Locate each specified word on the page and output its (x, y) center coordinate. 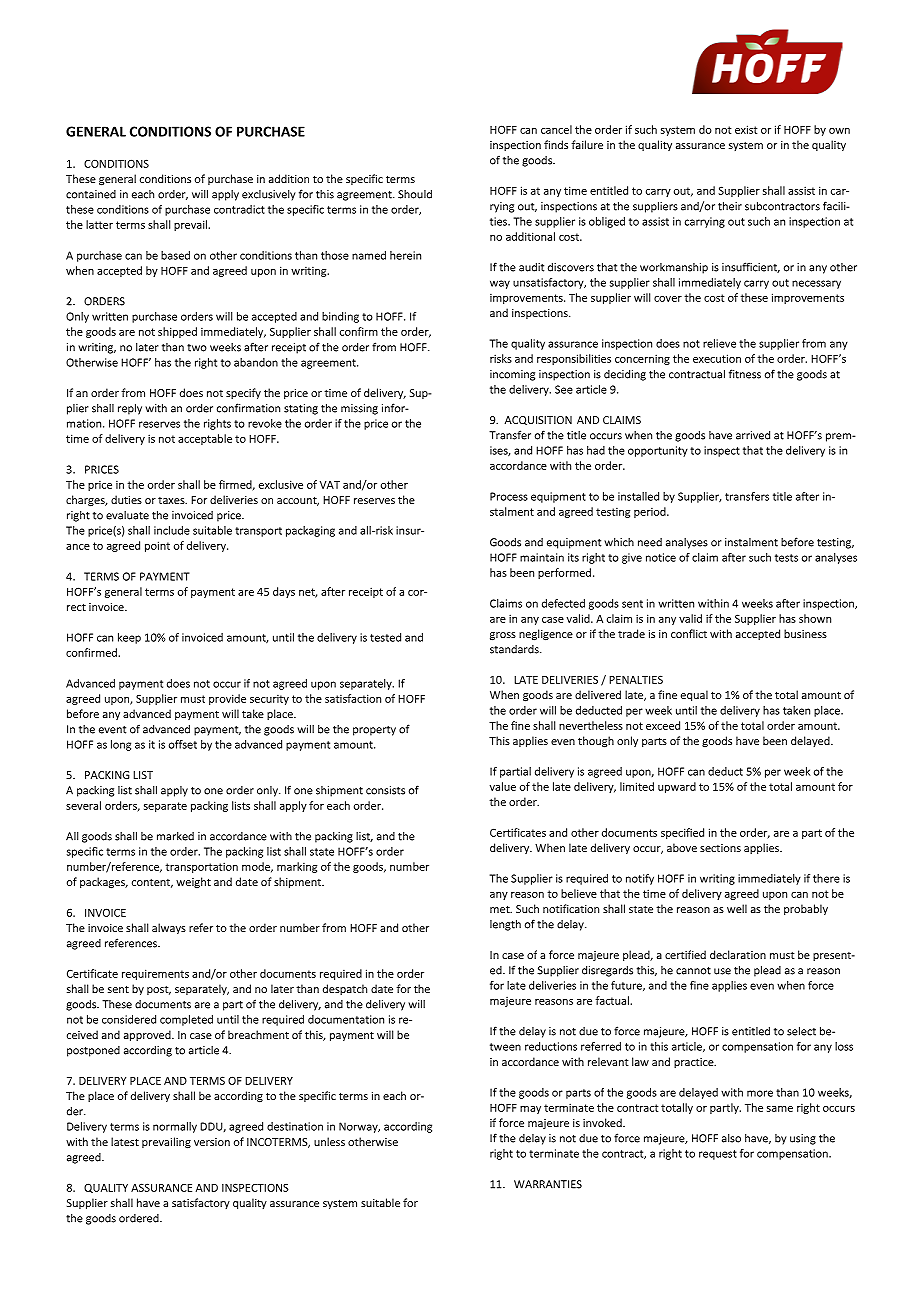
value (503, 786)
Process (509, 496)
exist (746, 129)
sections (720, 848)
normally (175, 1127)
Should (415, 194)
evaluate (127, 515)
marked (175, 836)
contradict (239, 209)
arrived (753, 435)
